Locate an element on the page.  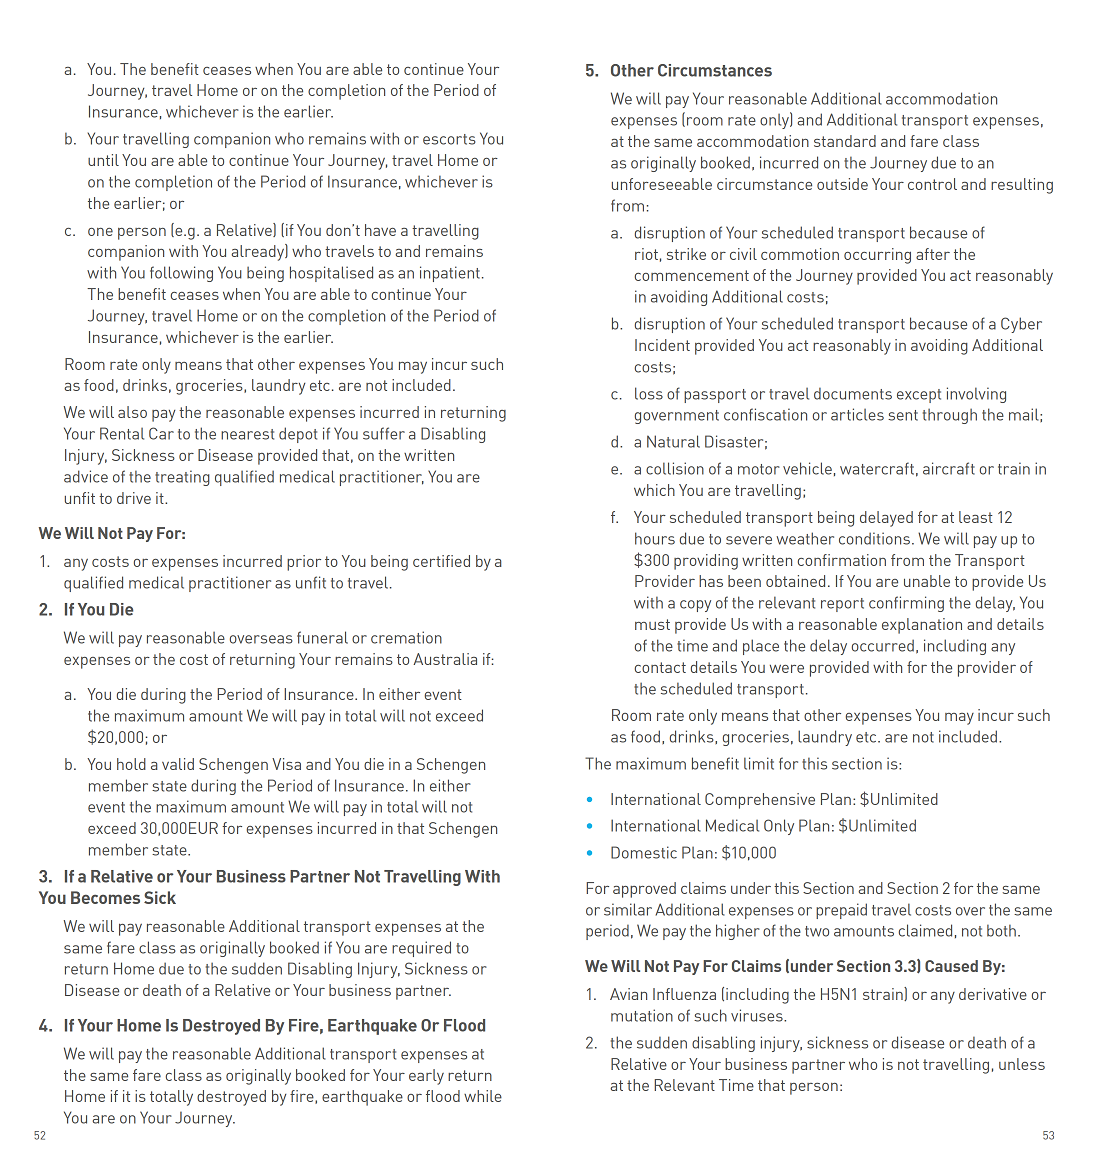
also is located at coordinates (132, 412).
